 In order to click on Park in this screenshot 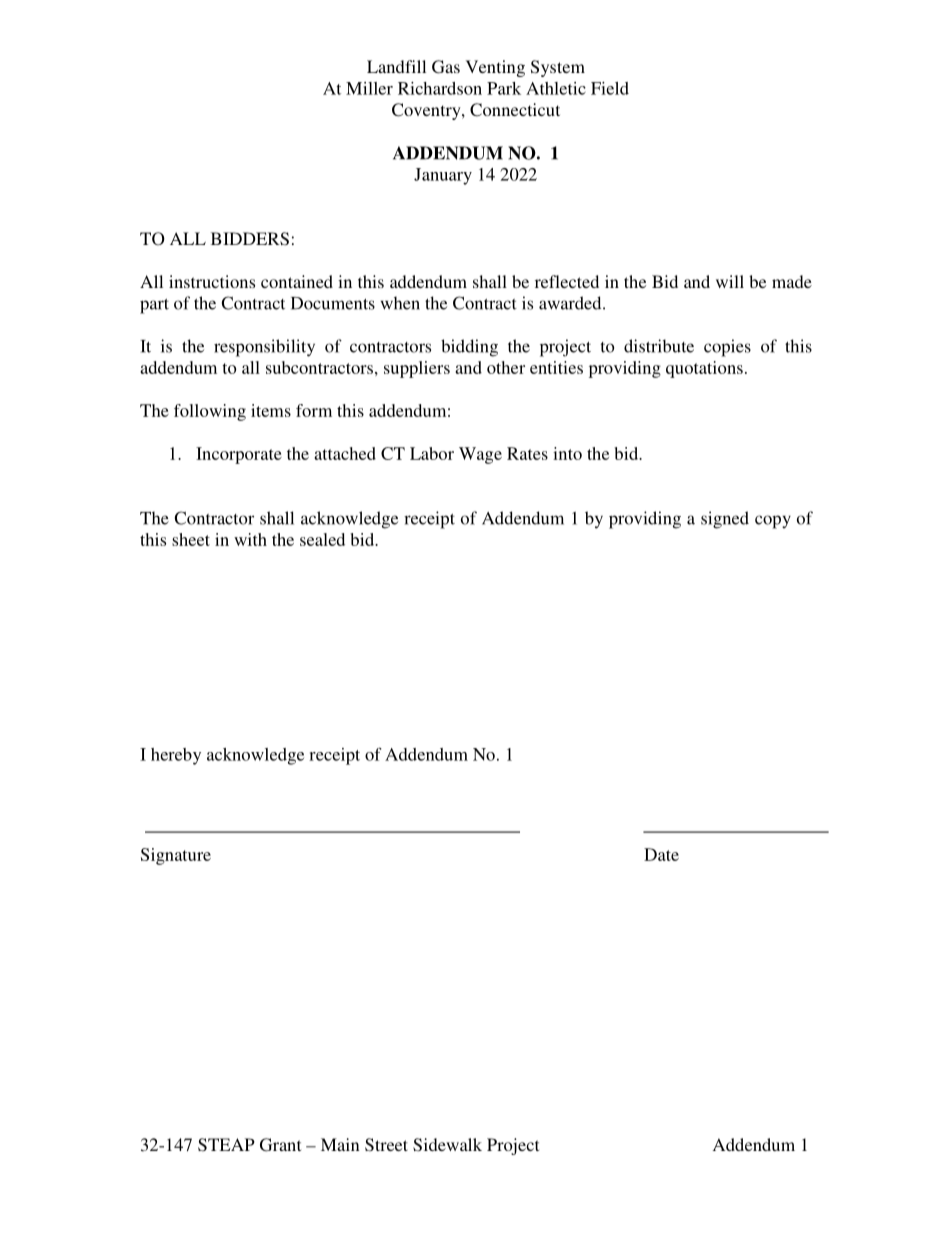, I will do `click(504, 88)`.
